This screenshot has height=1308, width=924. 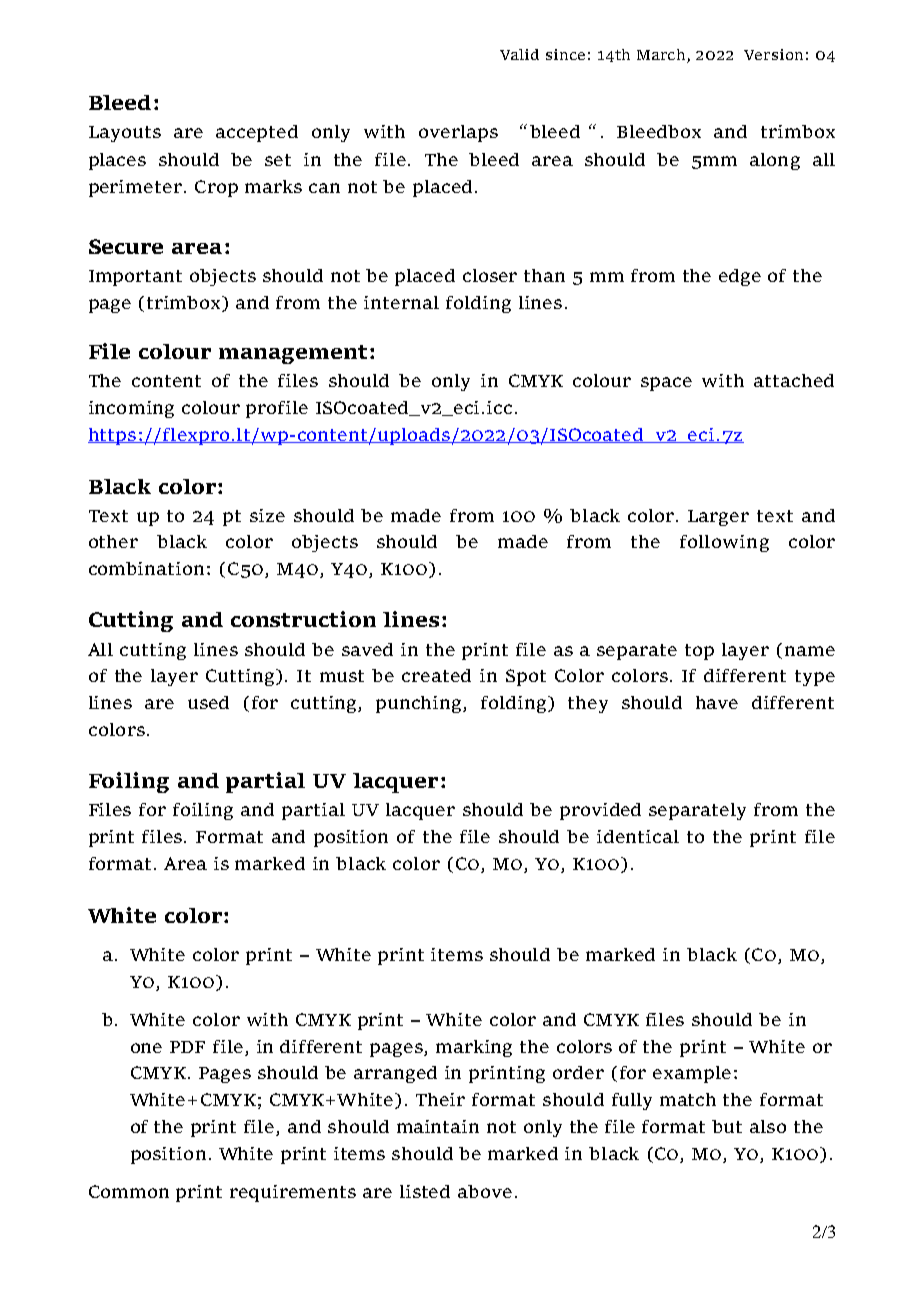 What do you see at coordinates (718, 518) in the screenshot?
I see `Larger` at bounding box center [718, 518].
